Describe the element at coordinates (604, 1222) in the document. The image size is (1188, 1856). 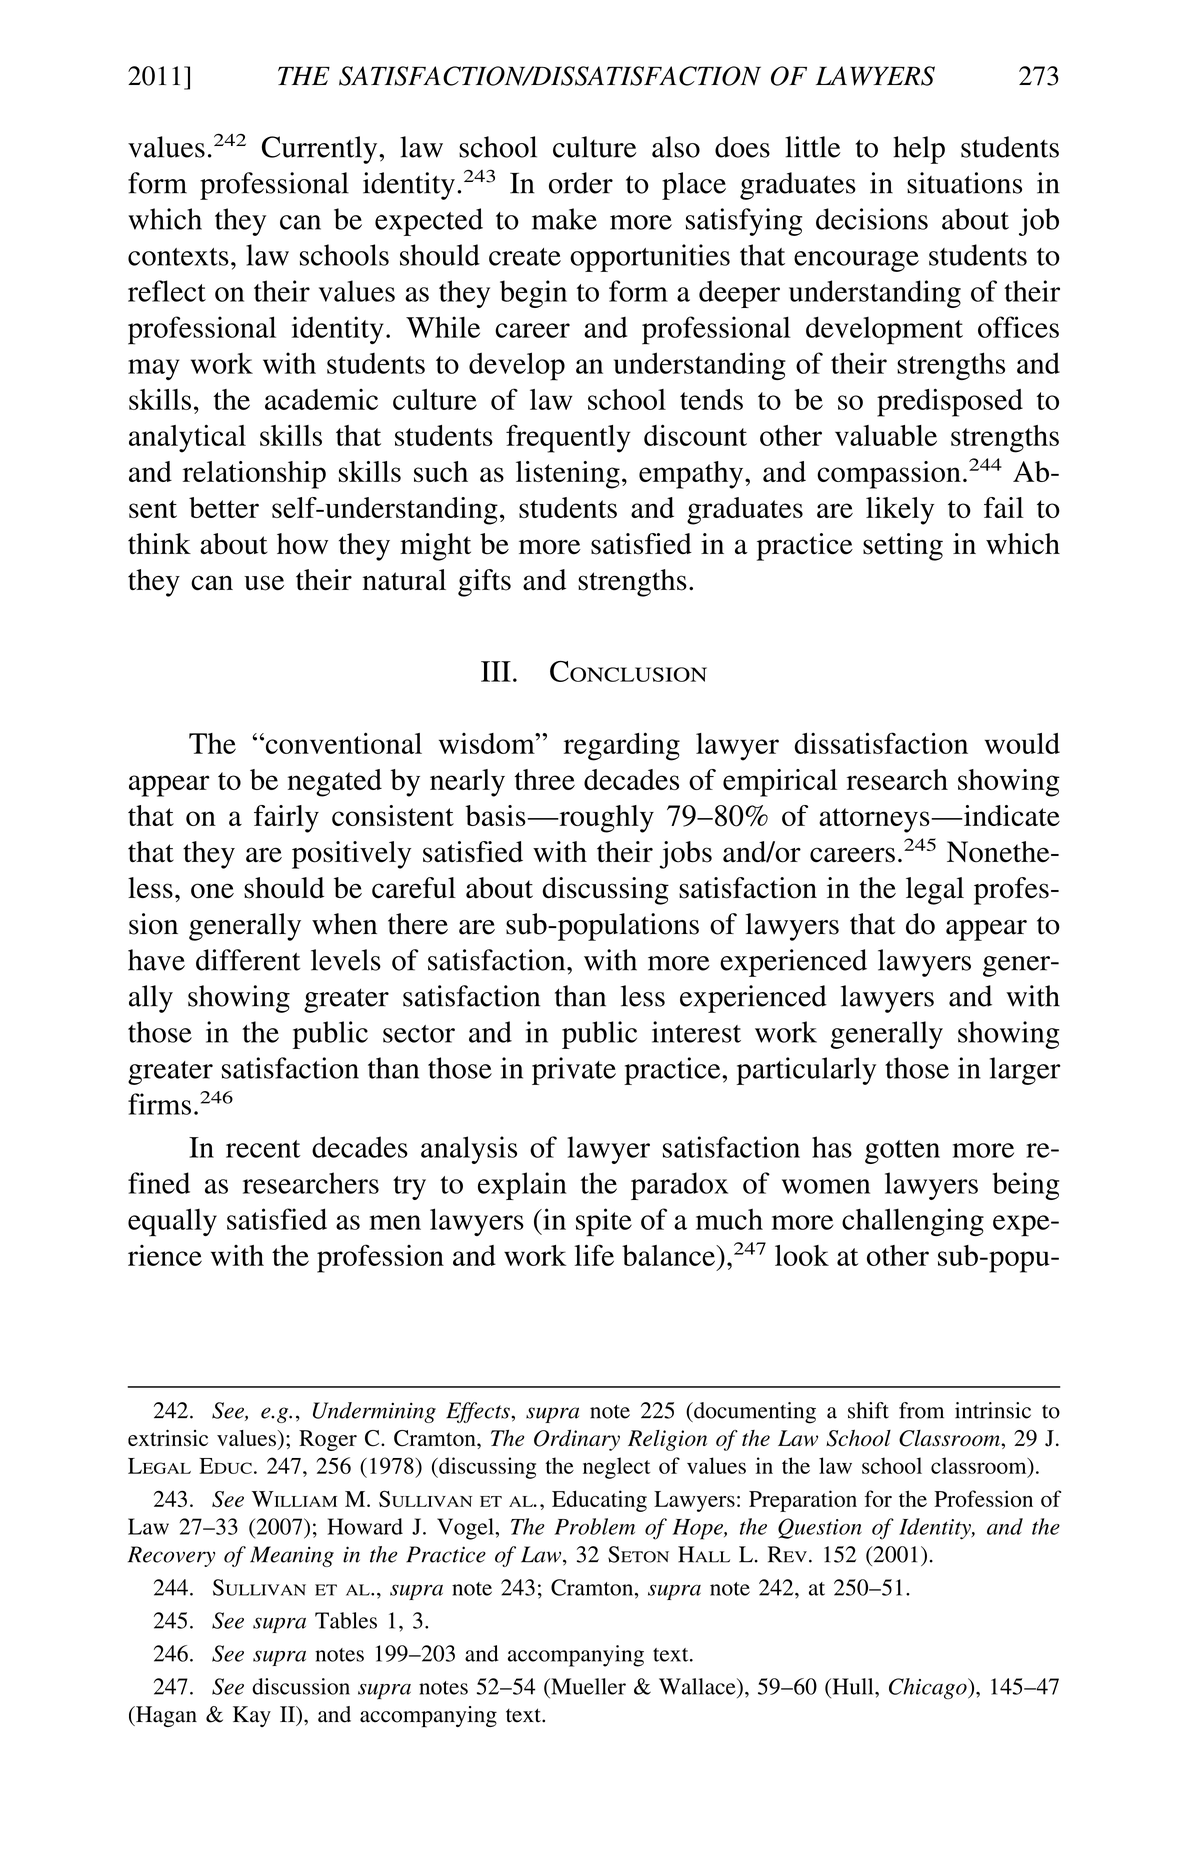
I see `spite` at that location.
